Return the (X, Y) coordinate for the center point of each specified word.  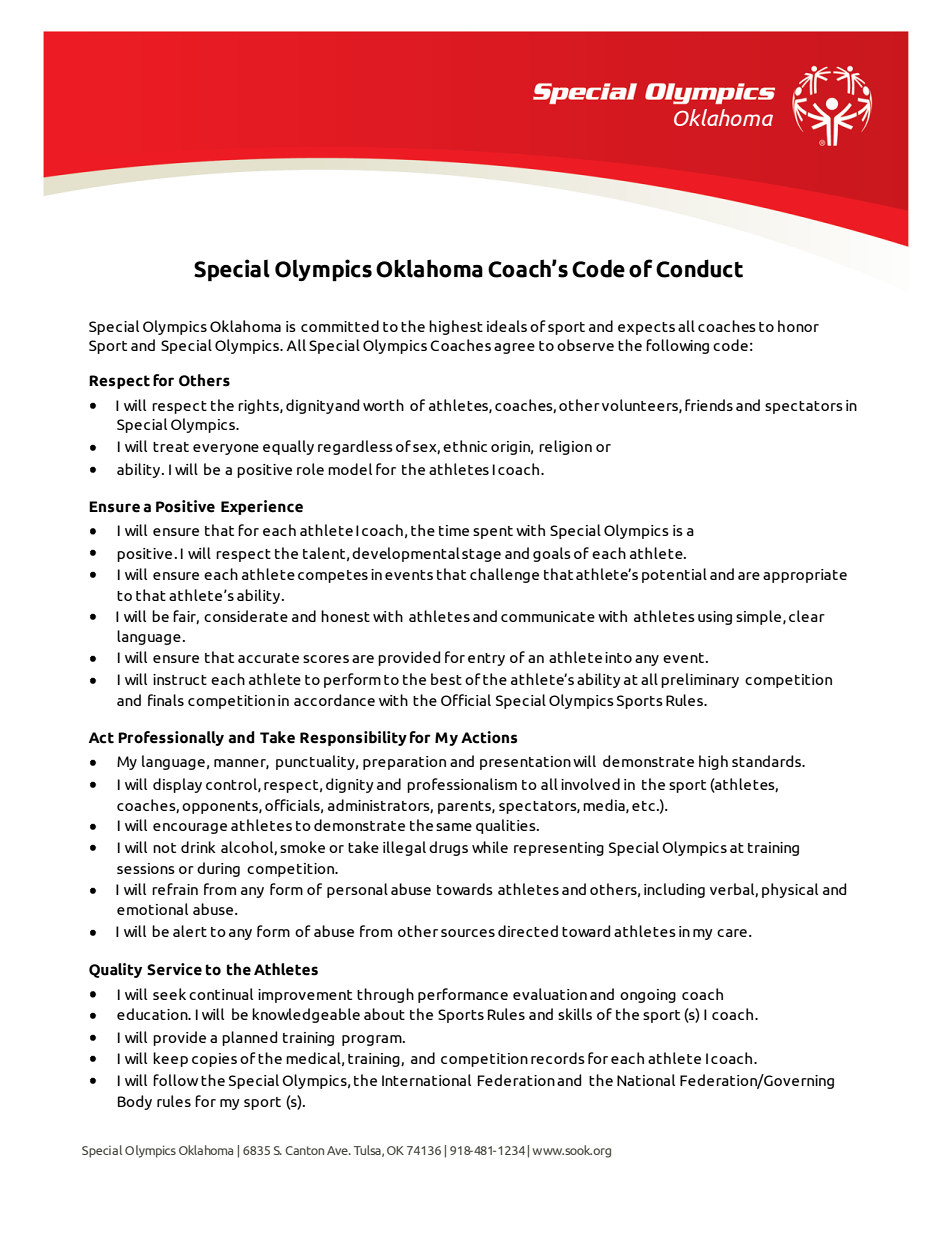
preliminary (700, 680)
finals (166, 700)
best (446, 679)
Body (135, 1102)
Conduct (699, 268)
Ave (338, 1150)
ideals (507, 326)
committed (340, 326)
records (558, 1058)
